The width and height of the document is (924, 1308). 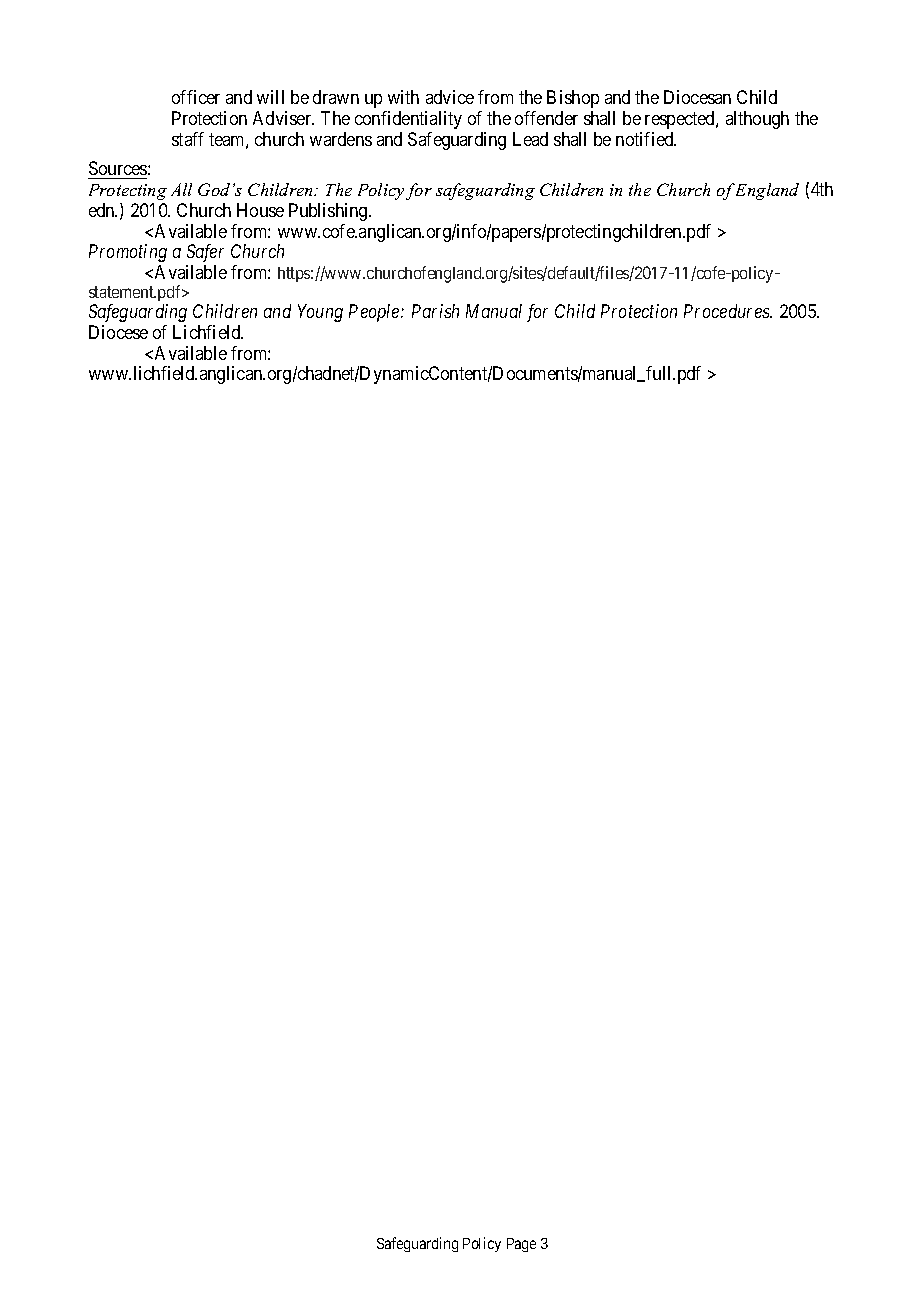 I want to click on Parish, so click(x=435, y=311).
